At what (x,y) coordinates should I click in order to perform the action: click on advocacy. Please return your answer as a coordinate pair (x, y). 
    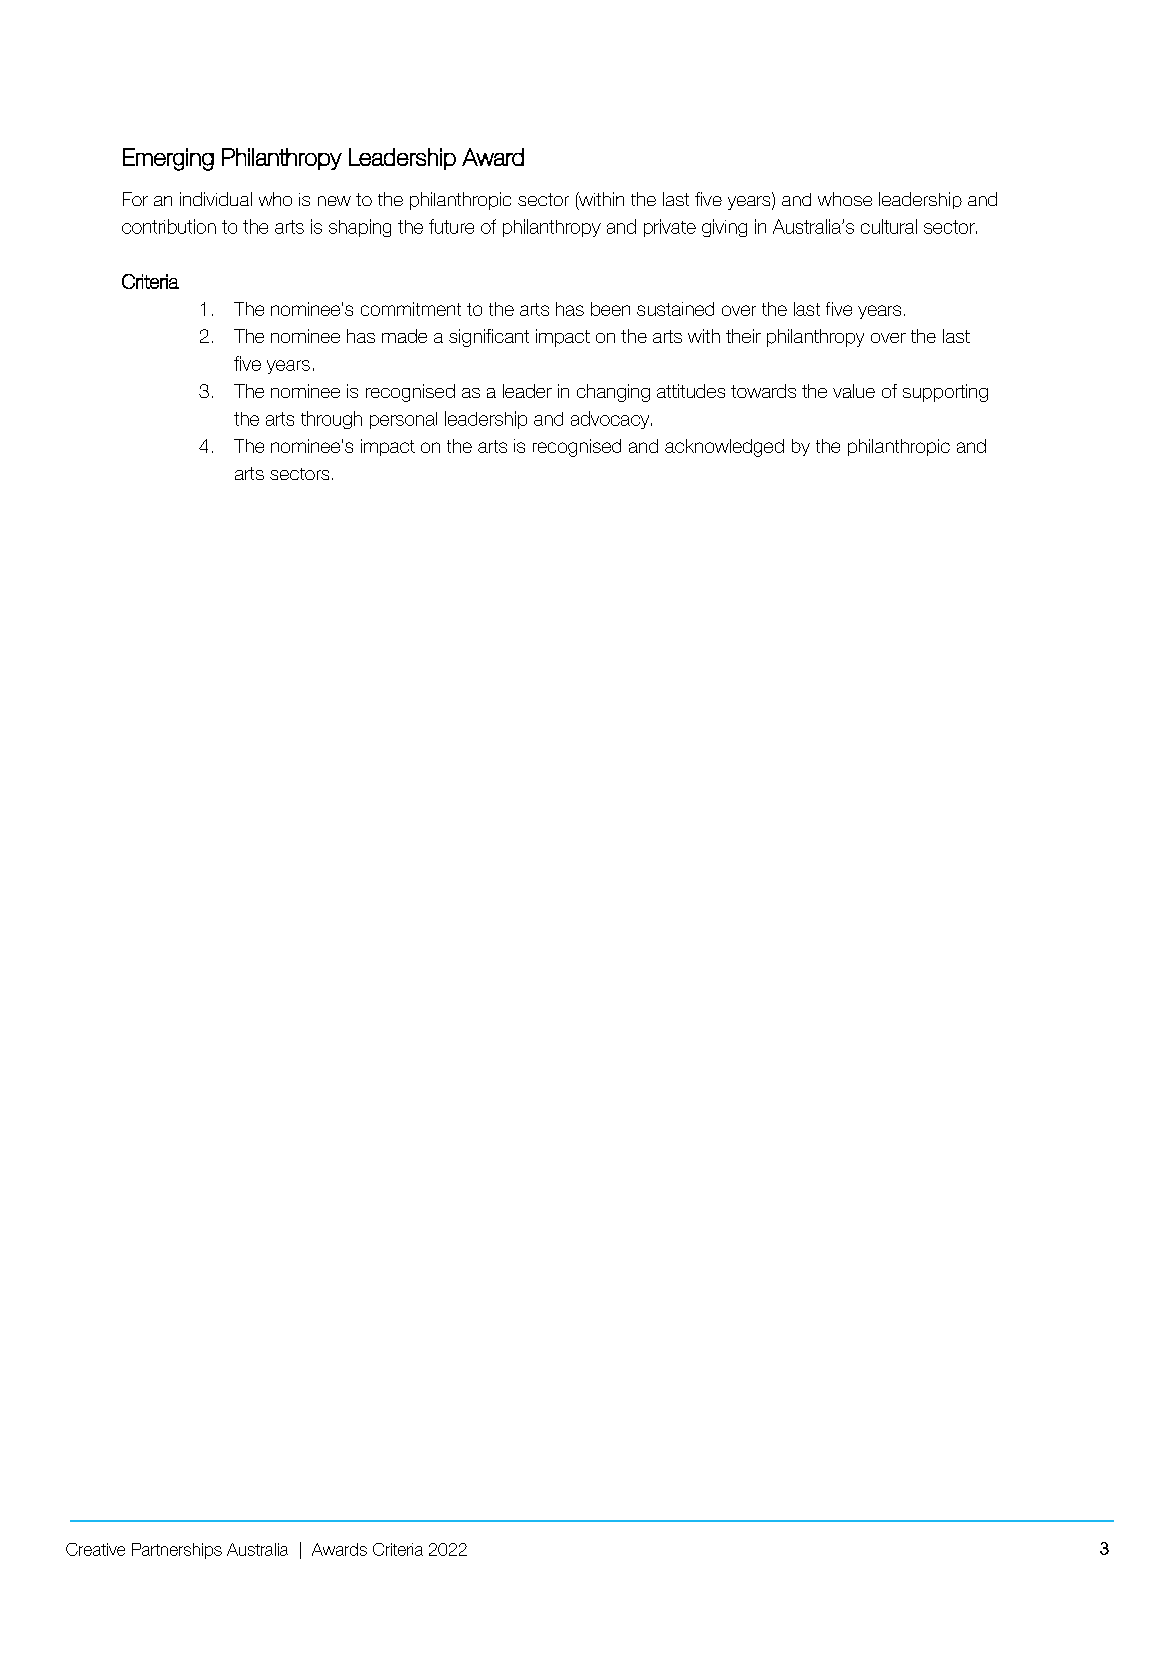
    Looking at the image, I should click on (611, 420).
